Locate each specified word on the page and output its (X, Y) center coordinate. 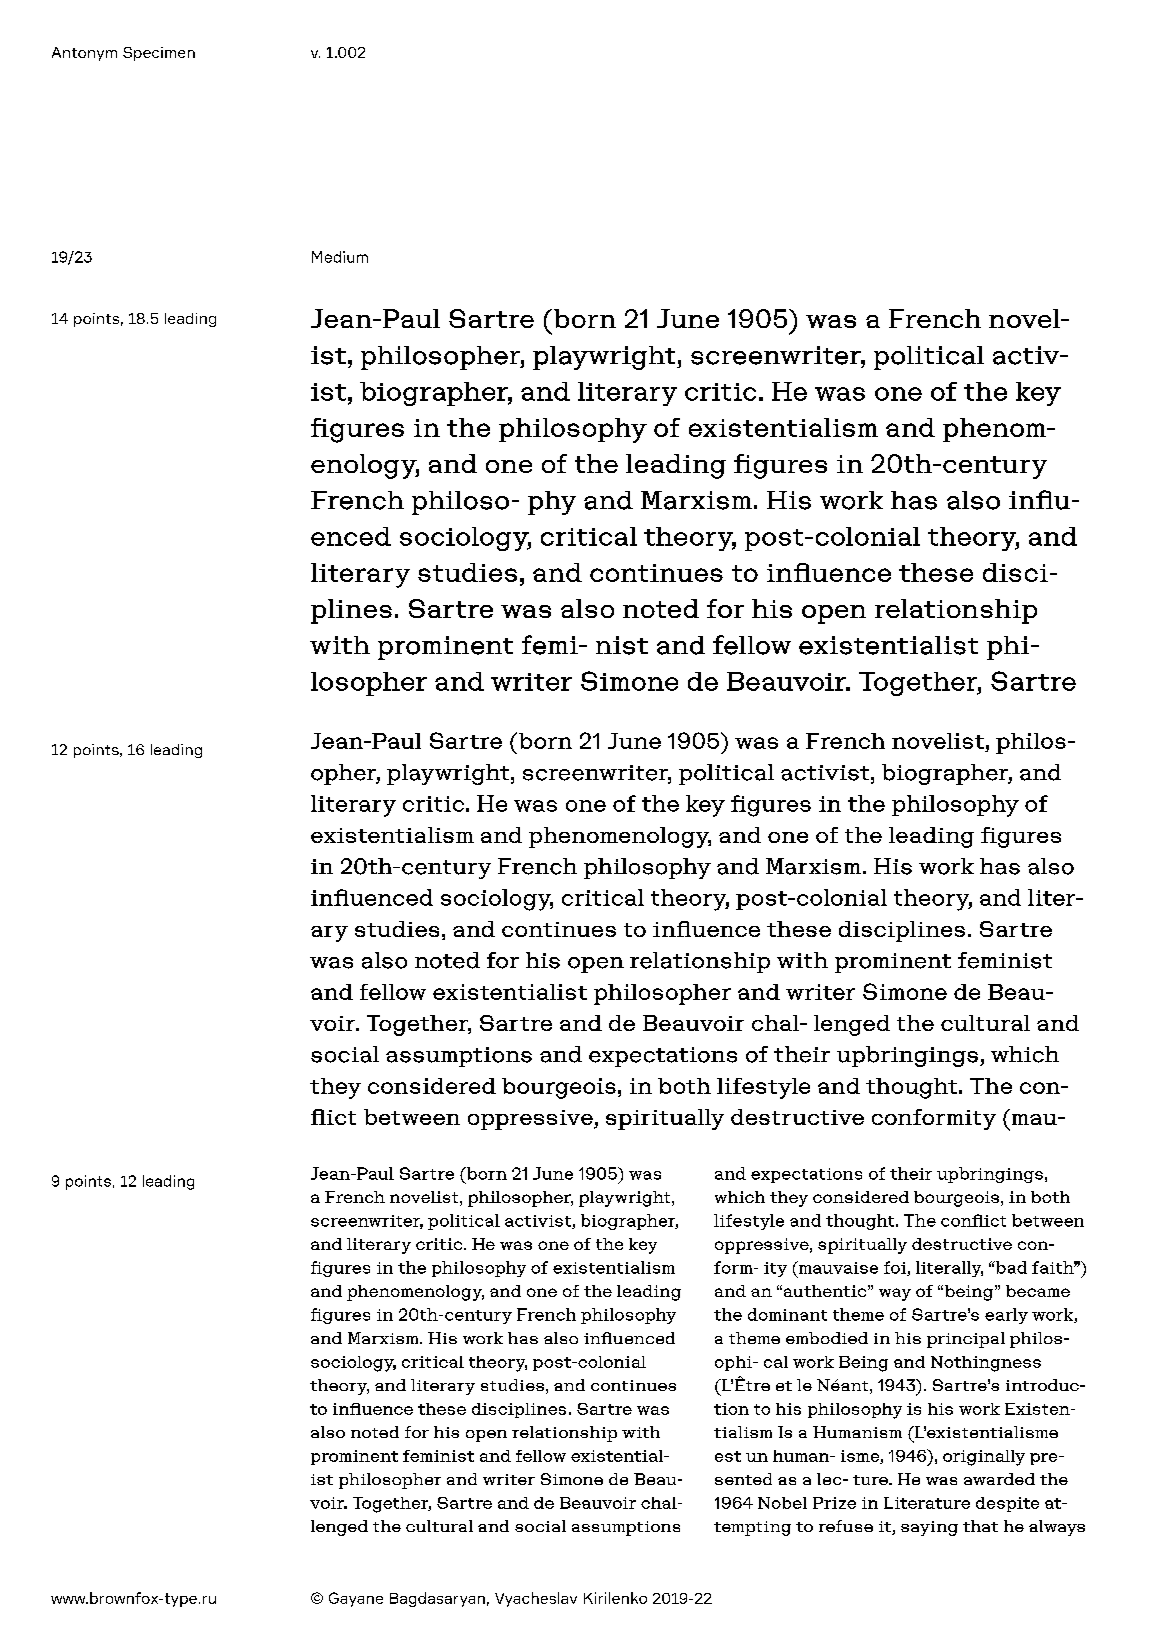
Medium (340, 257)
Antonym (84, 54)
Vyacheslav (536, 1599)
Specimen (159, 54)
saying (929, 1528)
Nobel (782, 1503)
